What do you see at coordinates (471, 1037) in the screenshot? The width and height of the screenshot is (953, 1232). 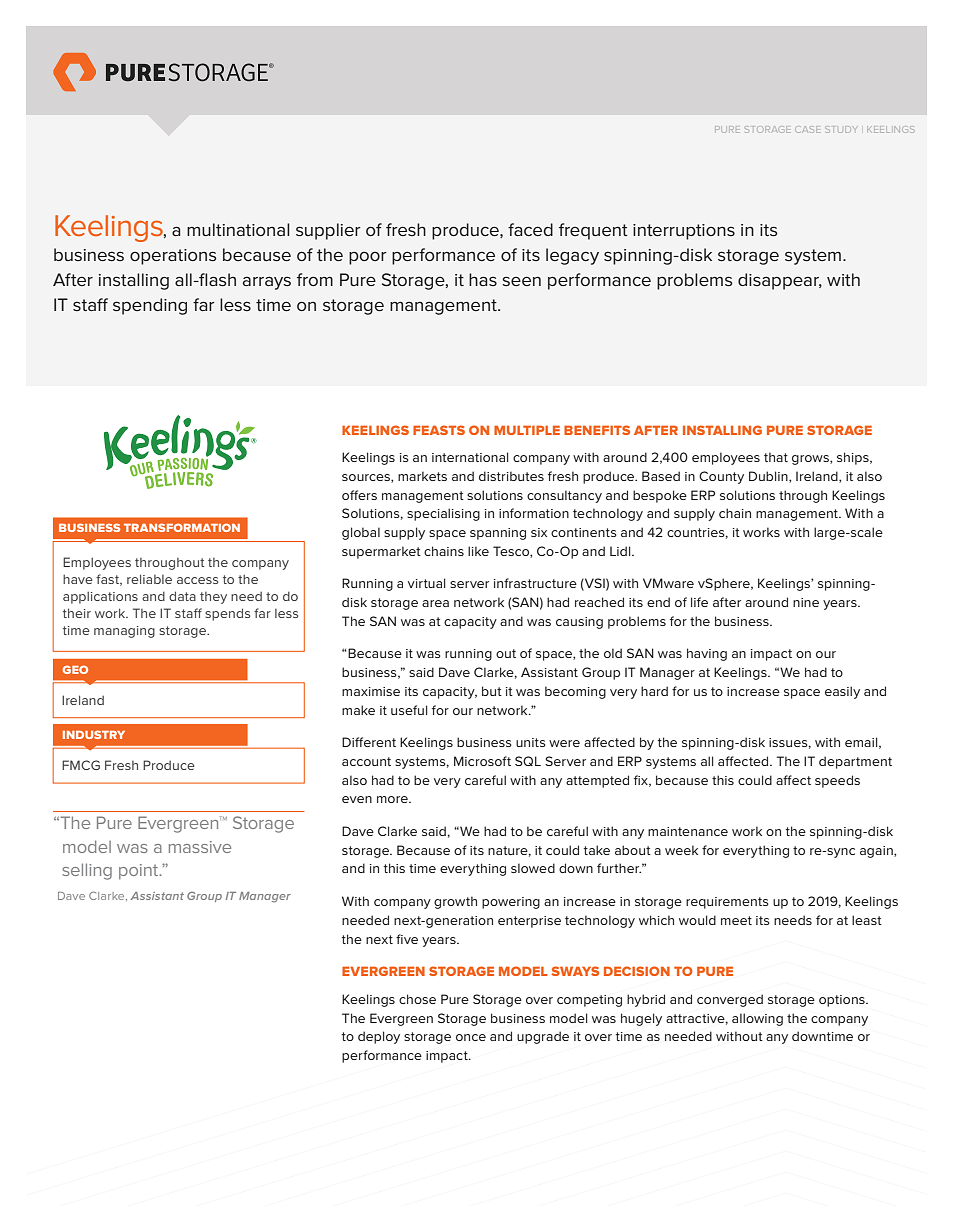 I see `once` at bounding box center [471, 1037].
